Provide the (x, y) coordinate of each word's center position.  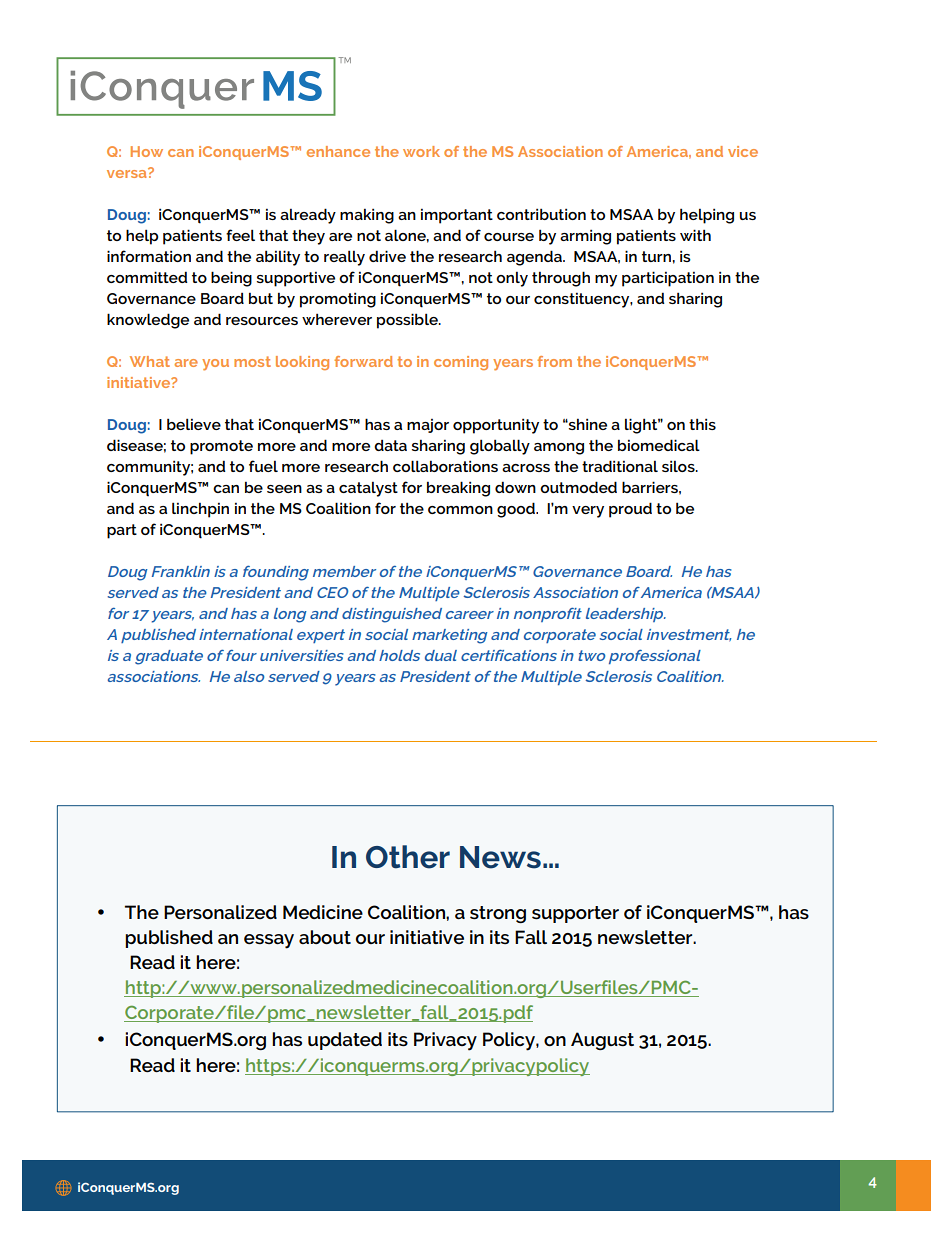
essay (269, 941)
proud (630, 510)
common (460, 510)
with (695, 235)
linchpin (200, 510)
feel (240, 235)
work (421, 151)
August (602, 1041)
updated (345, 1041)
